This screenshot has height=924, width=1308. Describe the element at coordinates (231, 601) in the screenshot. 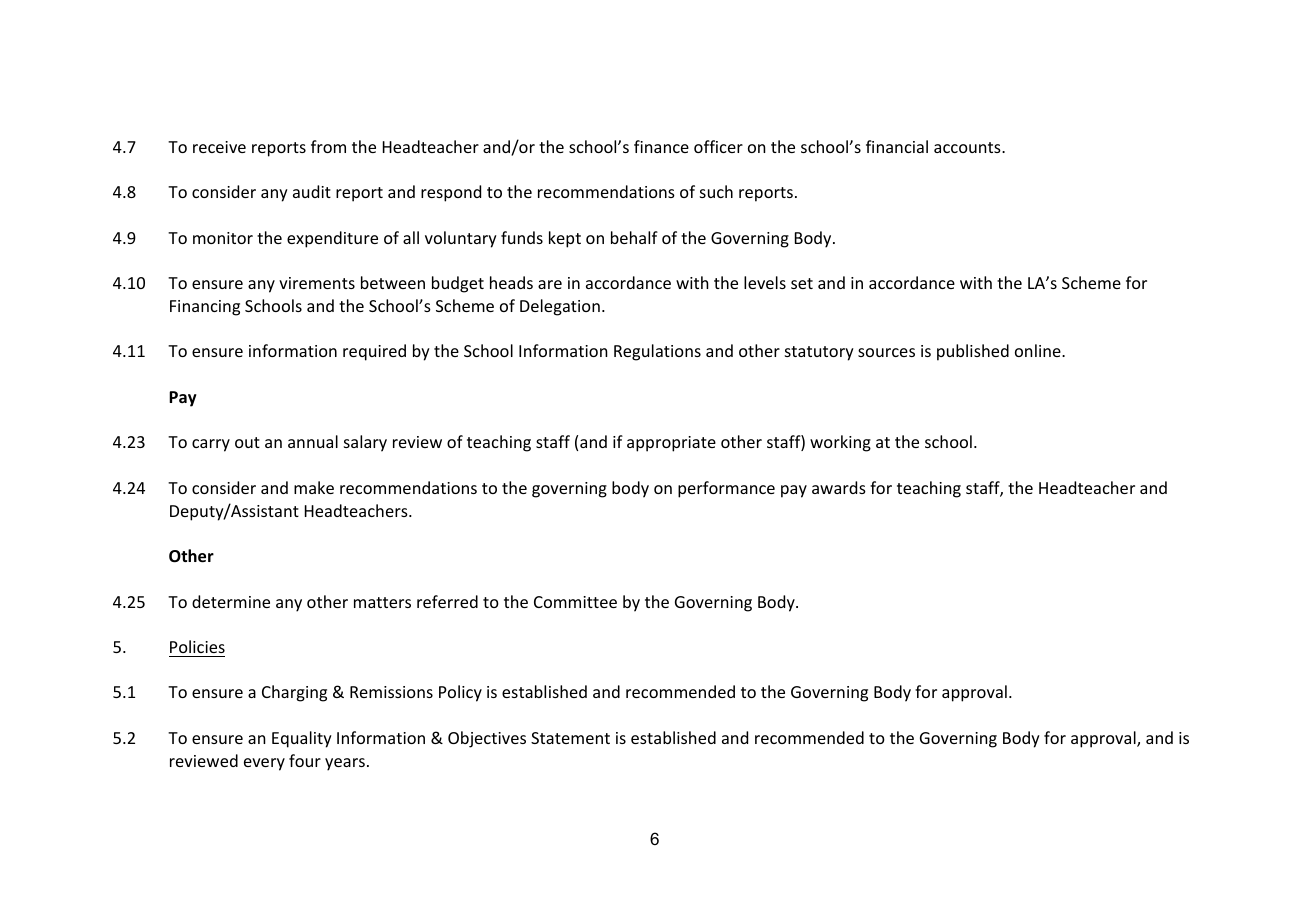

I see `determine` at that location.
